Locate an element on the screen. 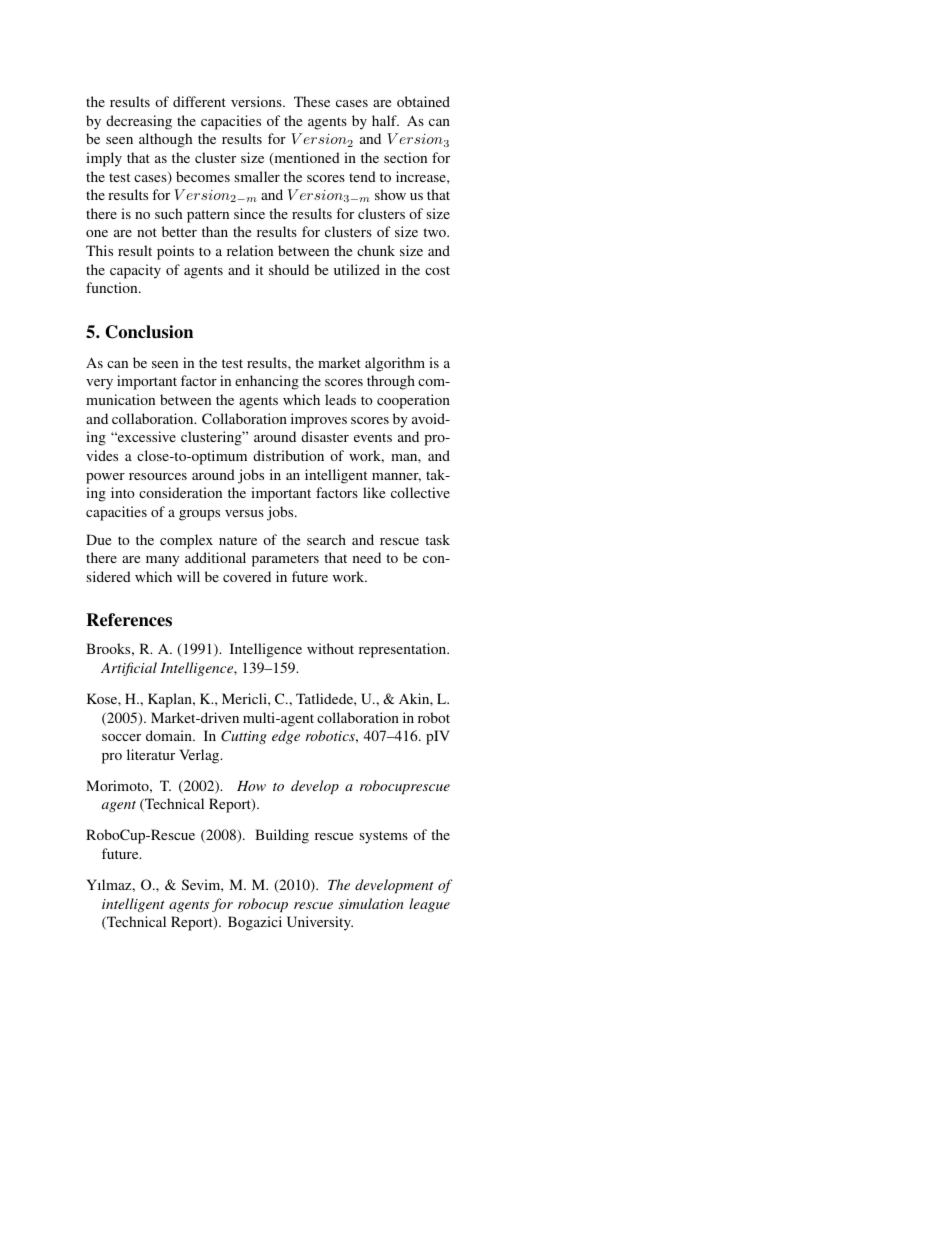  distribution is located at coordinates (288, 455).
